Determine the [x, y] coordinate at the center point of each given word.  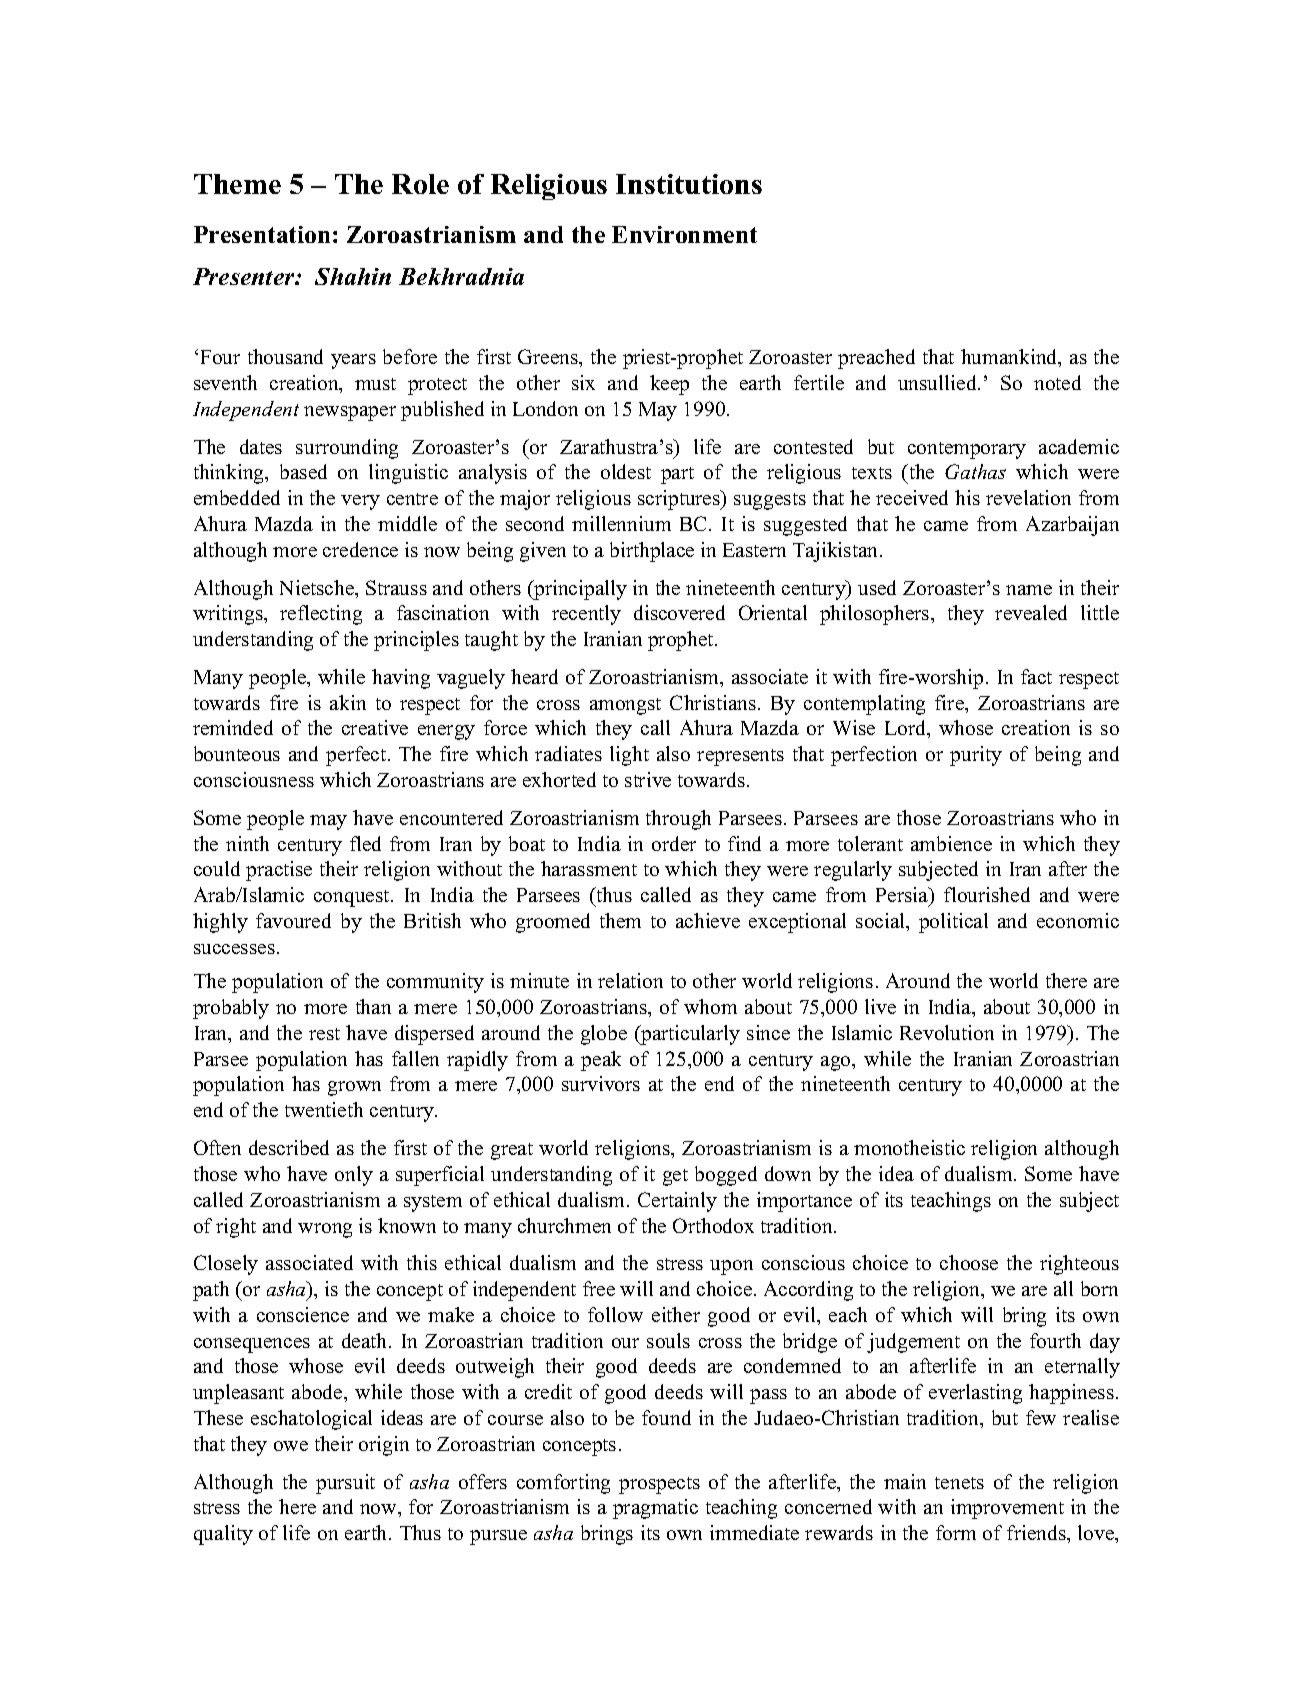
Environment [684, 234]
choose [969, 1262]
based [303, 471]
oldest [626, 471]
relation [630, 980]
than [373, 1006]
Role [420, 184]
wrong [325, 1230]
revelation [1028, 497]
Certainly [677, 1202]
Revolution [947, 1032]
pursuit [345, 1484]
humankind [1010, 358]
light [629, 756]
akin [348, 702]
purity [976, 756]
